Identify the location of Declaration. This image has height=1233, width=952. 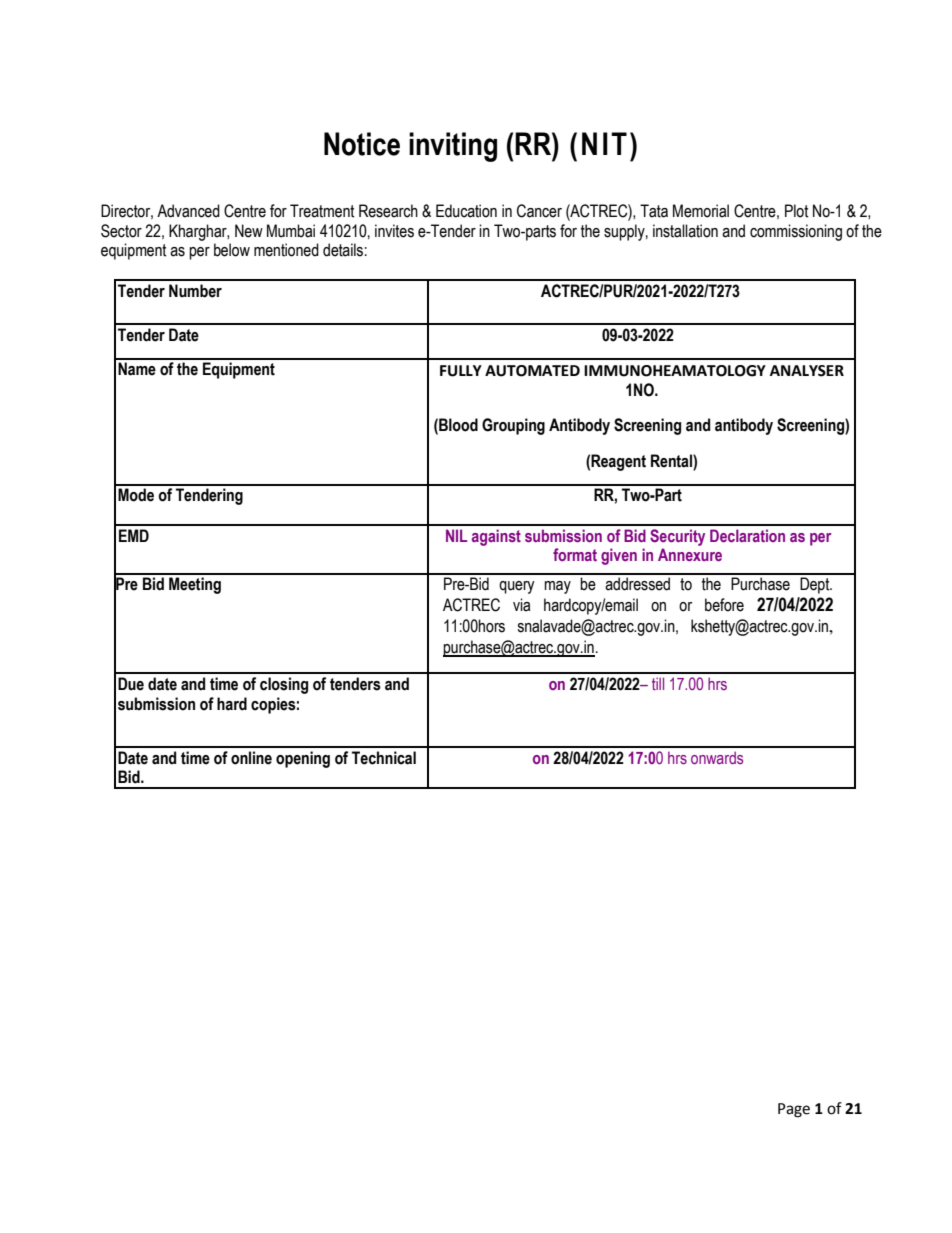
(747, 535).
